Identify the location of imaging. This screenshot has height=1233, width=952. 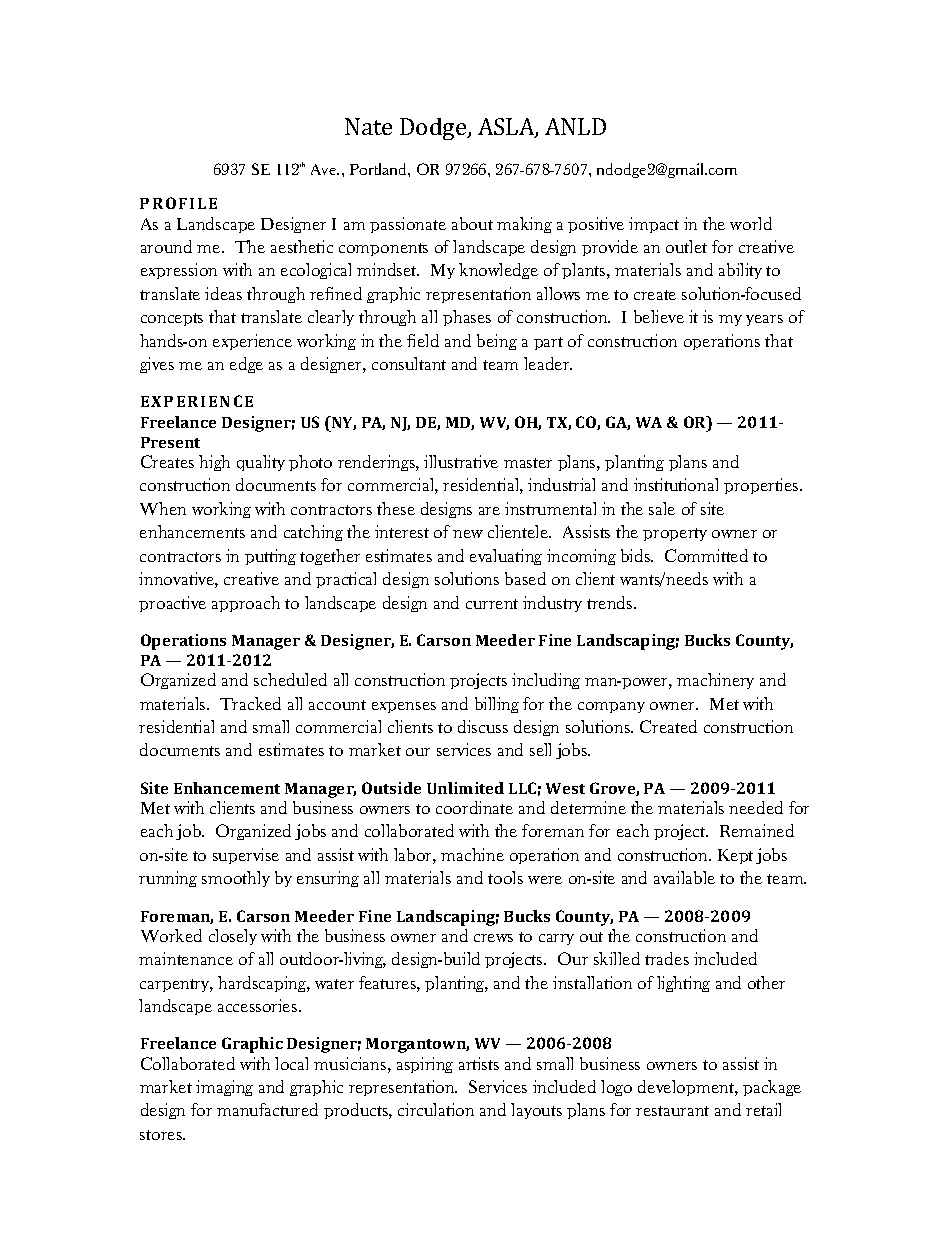
(224, 1088).
